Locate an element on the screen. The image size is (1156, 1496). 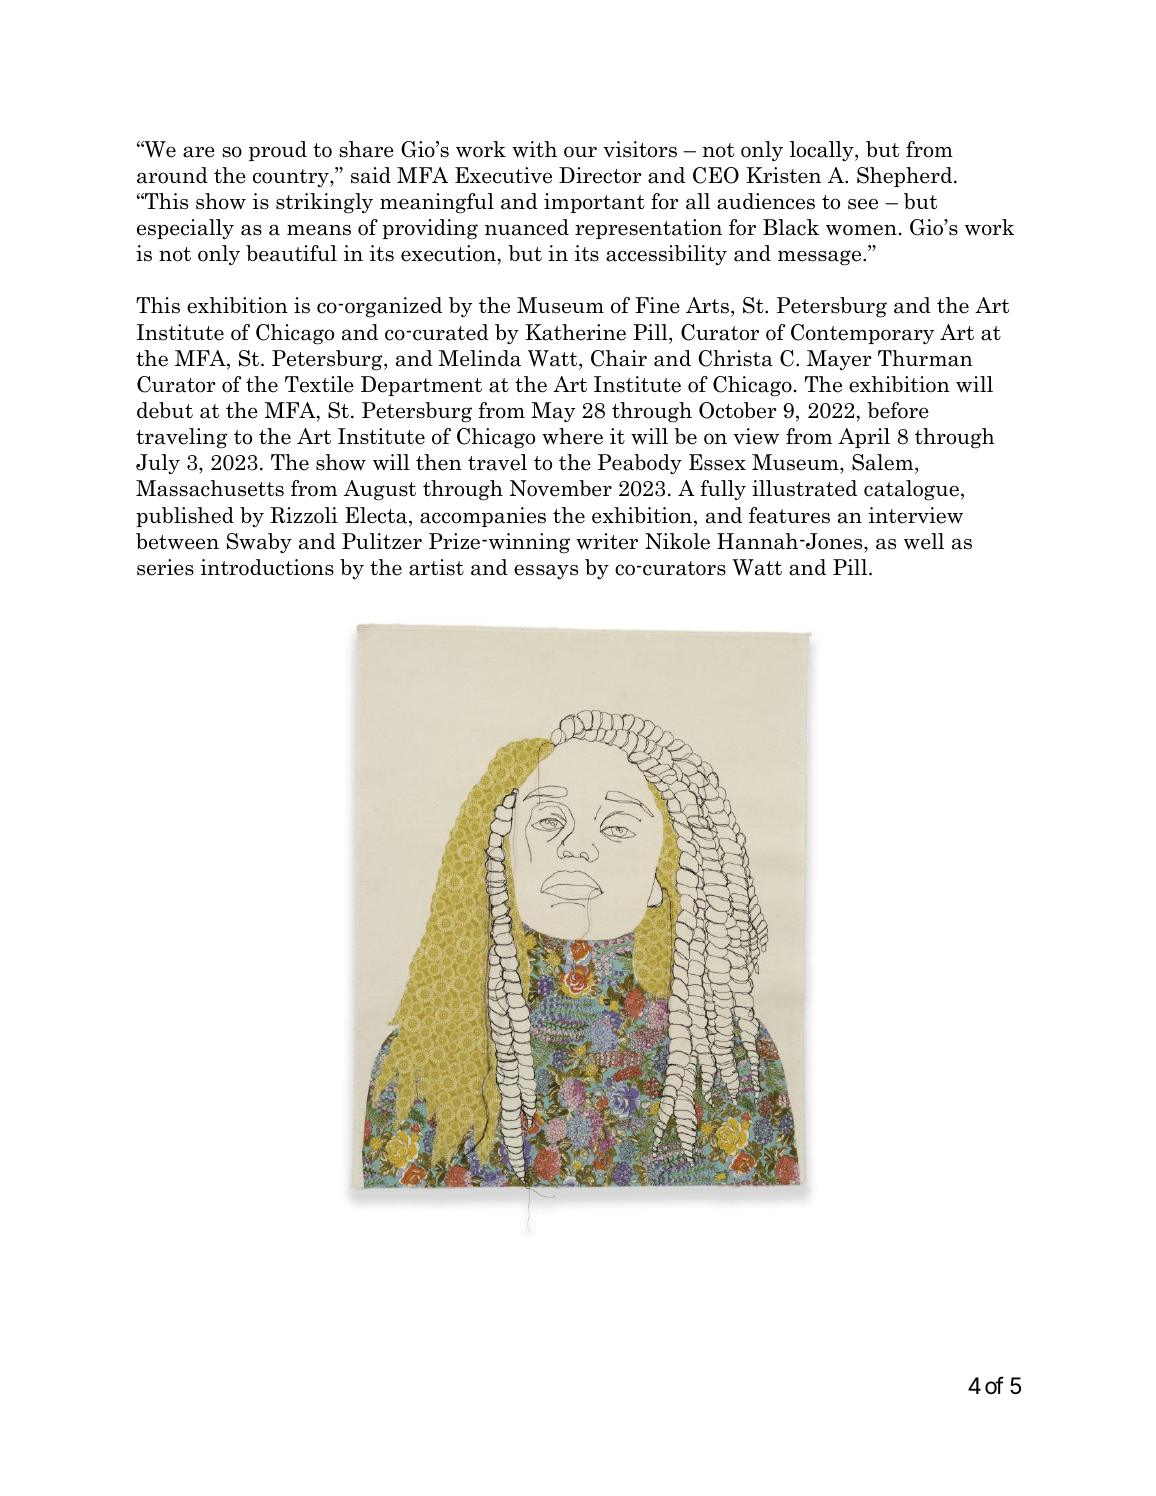
Textile is located at coordinates (319, 384).
